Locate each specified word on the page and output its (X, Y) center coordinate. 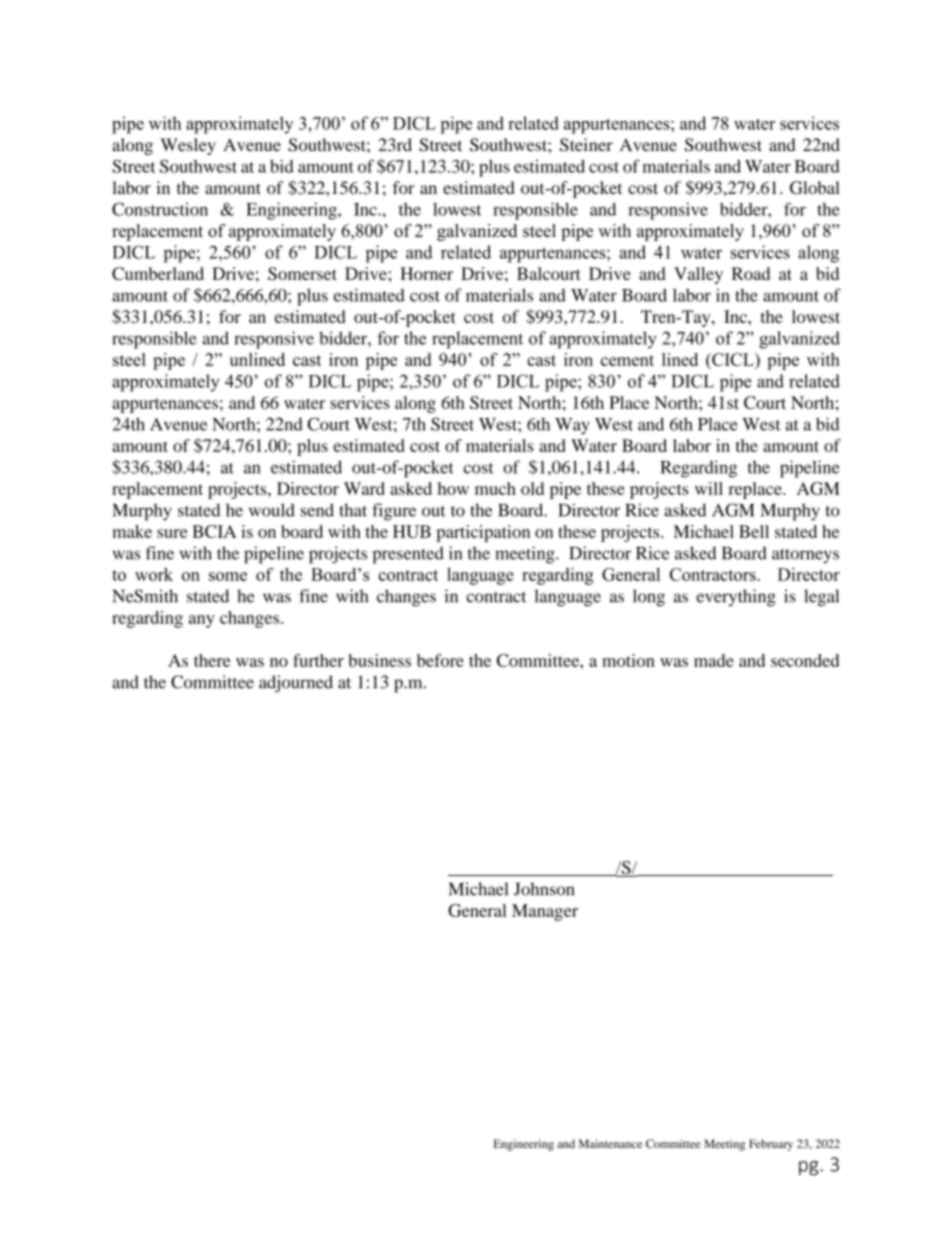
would (272, 510)
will (709, 488)
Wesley (188, 146)
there (212, 660)
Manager (545, 912)
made (714, 660)
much (495, 488)
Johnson (544, 889)
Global (815, 188)
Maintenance (610, 1143)
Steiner (586, 145)
